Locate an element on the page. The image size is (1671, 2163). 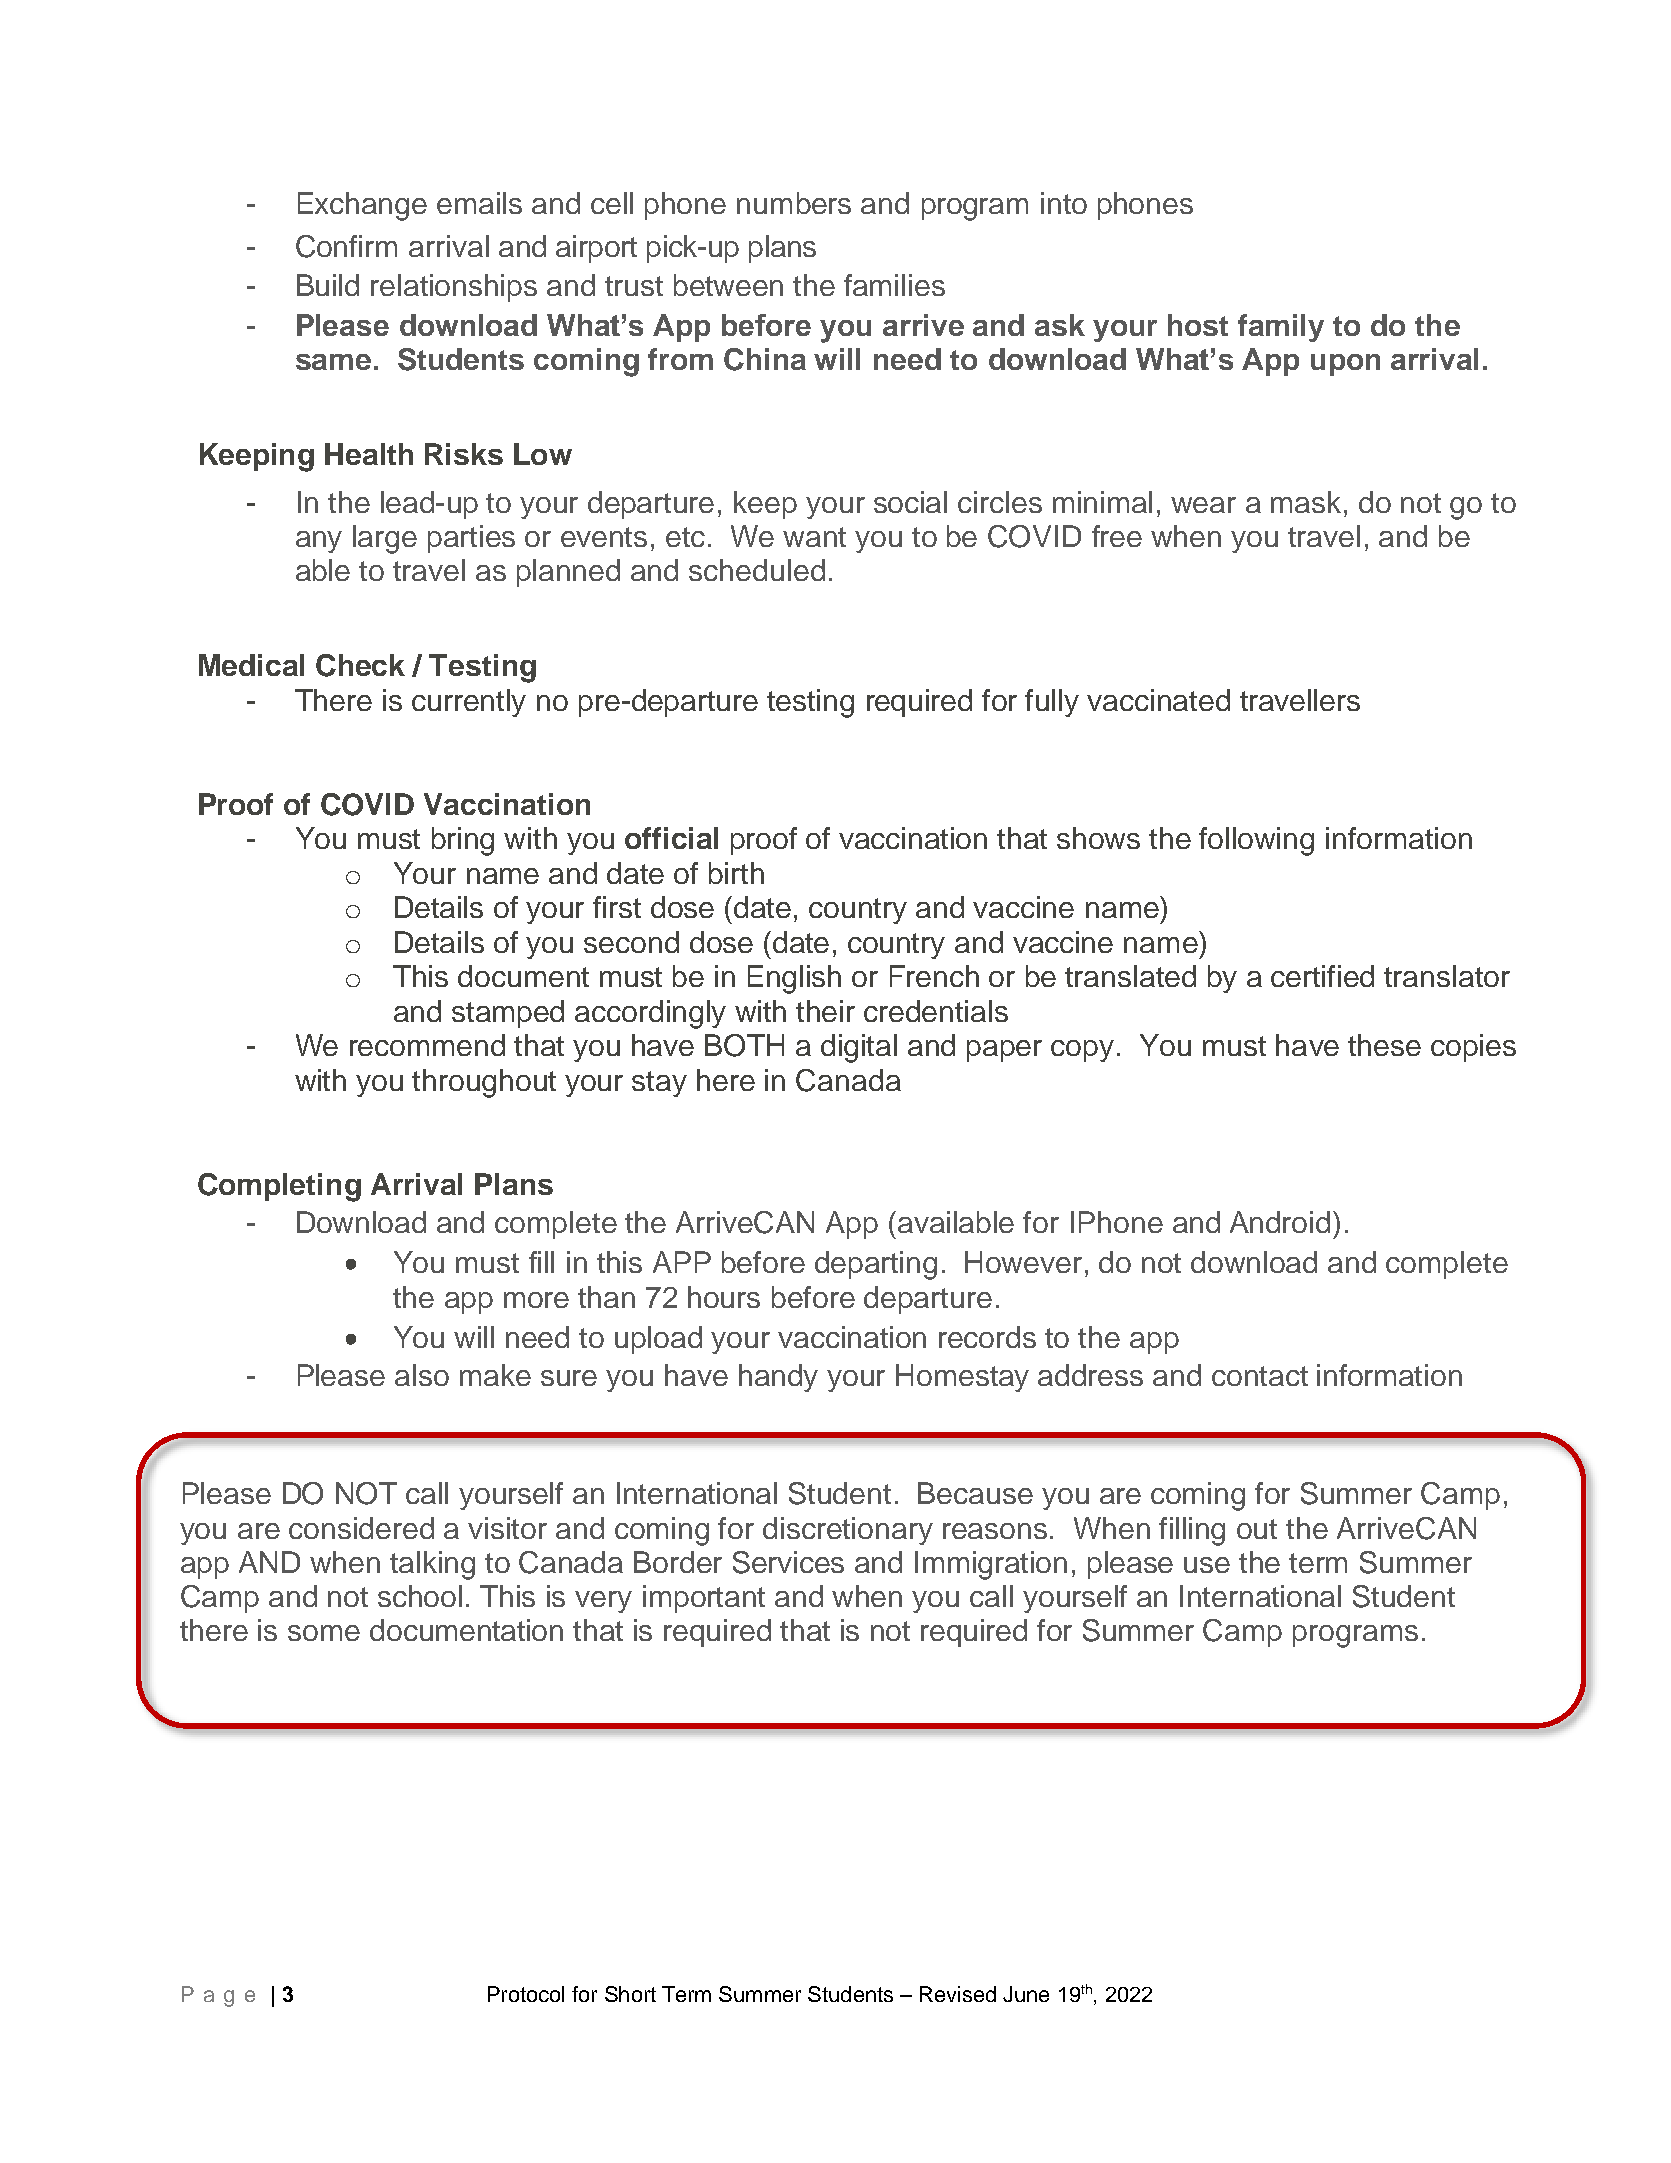
scheduled is located at coordinates (757, 570).
